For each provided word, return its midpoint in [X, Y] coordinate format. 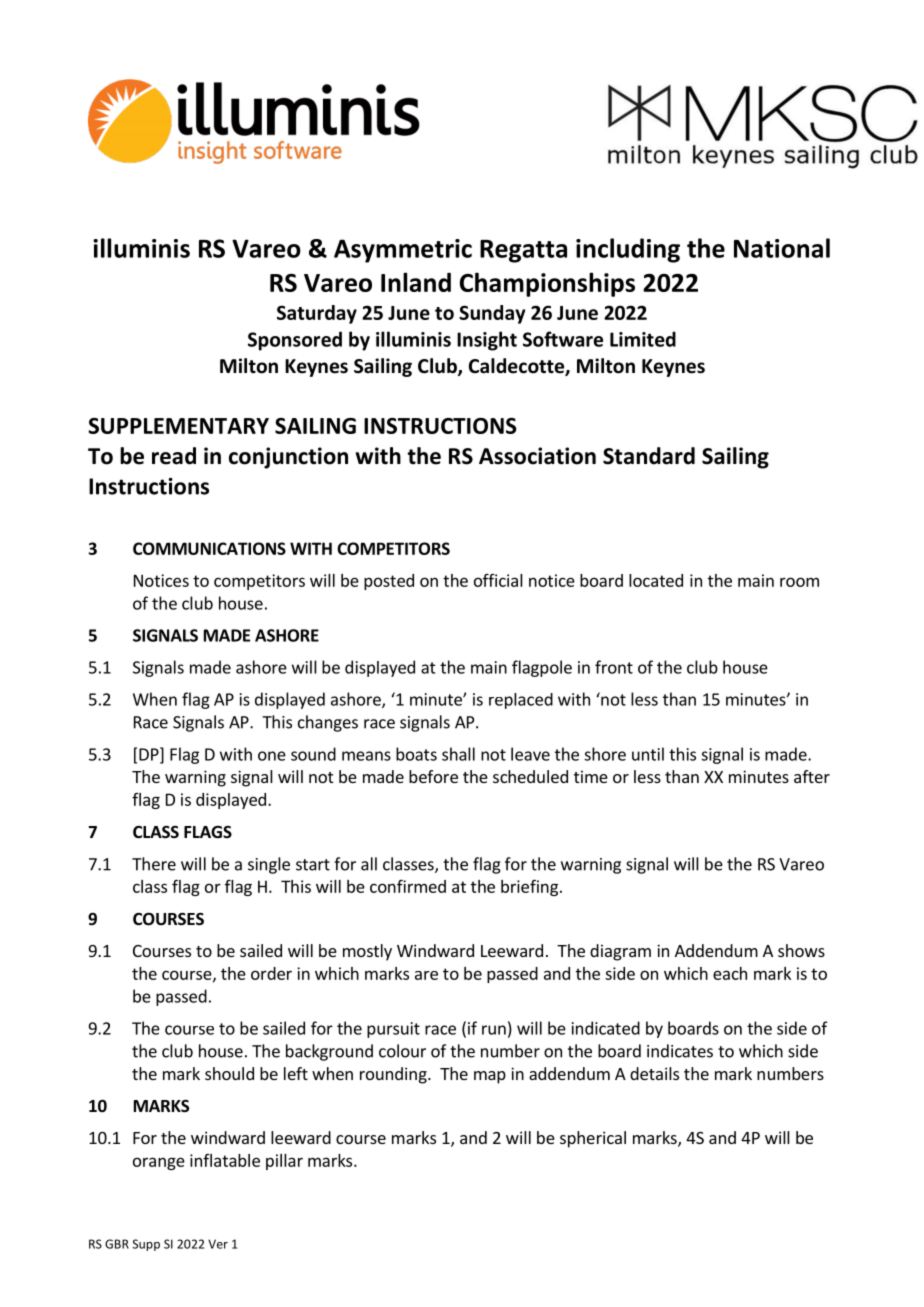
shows [801, 950]
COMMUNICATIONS [209, 548]
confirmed [408, 886]
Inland [416, 282]
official [498, 580]
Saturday [317, 314]
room [799, 582]
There [154, 864]
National [782, 248]
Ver [218, 1244]
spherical [593, 1139]
